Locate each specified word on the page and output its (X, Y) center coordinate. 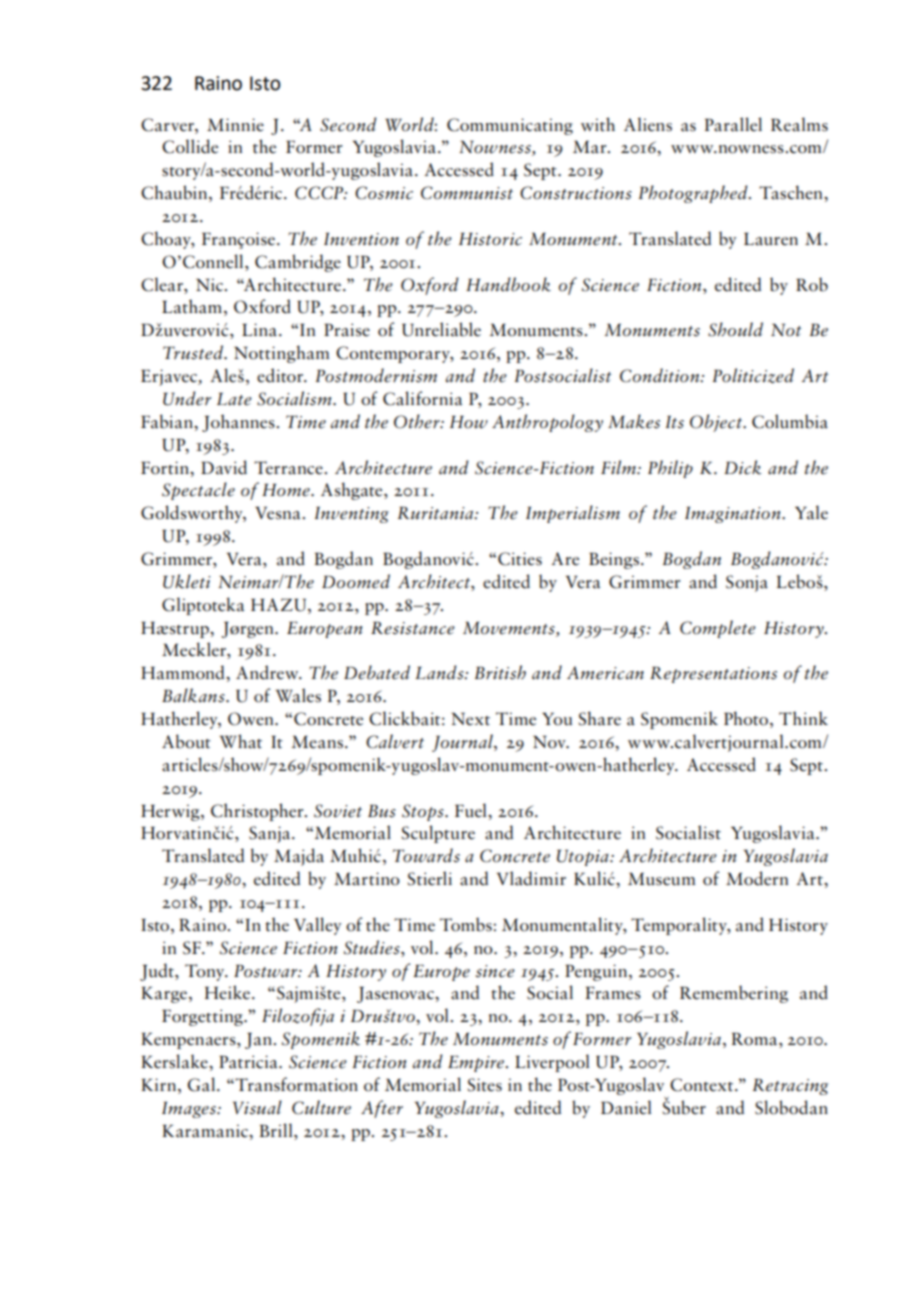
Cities (520, 559)
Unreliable (441, 329)
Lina (259, 330)
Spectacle (198, 491)
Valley (318, 926)
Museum (662, 879)
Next (470, 719)
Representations (713, 674)
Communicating (510, 126)
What (240, 741)
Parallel (733, 124)
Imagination (734, 515)
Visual (257, 1107)
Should (735, 329)
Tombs (466, 924)
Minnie (235, 125)
